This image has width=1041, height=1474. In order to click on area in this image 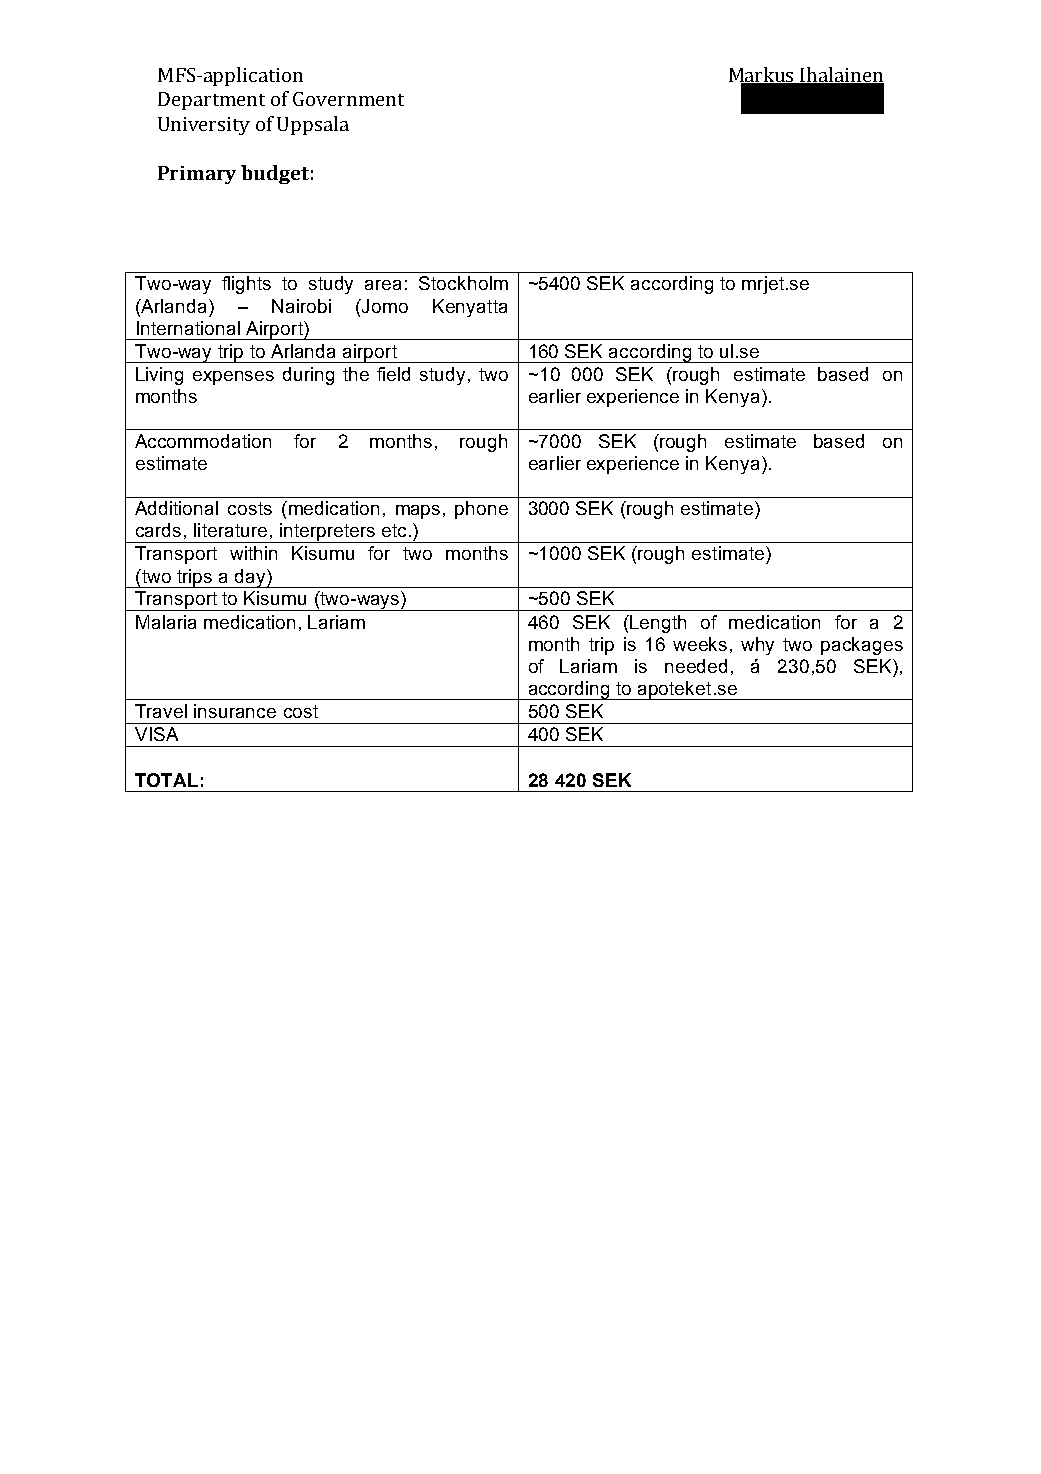, I will do `click(383, 285)`.
